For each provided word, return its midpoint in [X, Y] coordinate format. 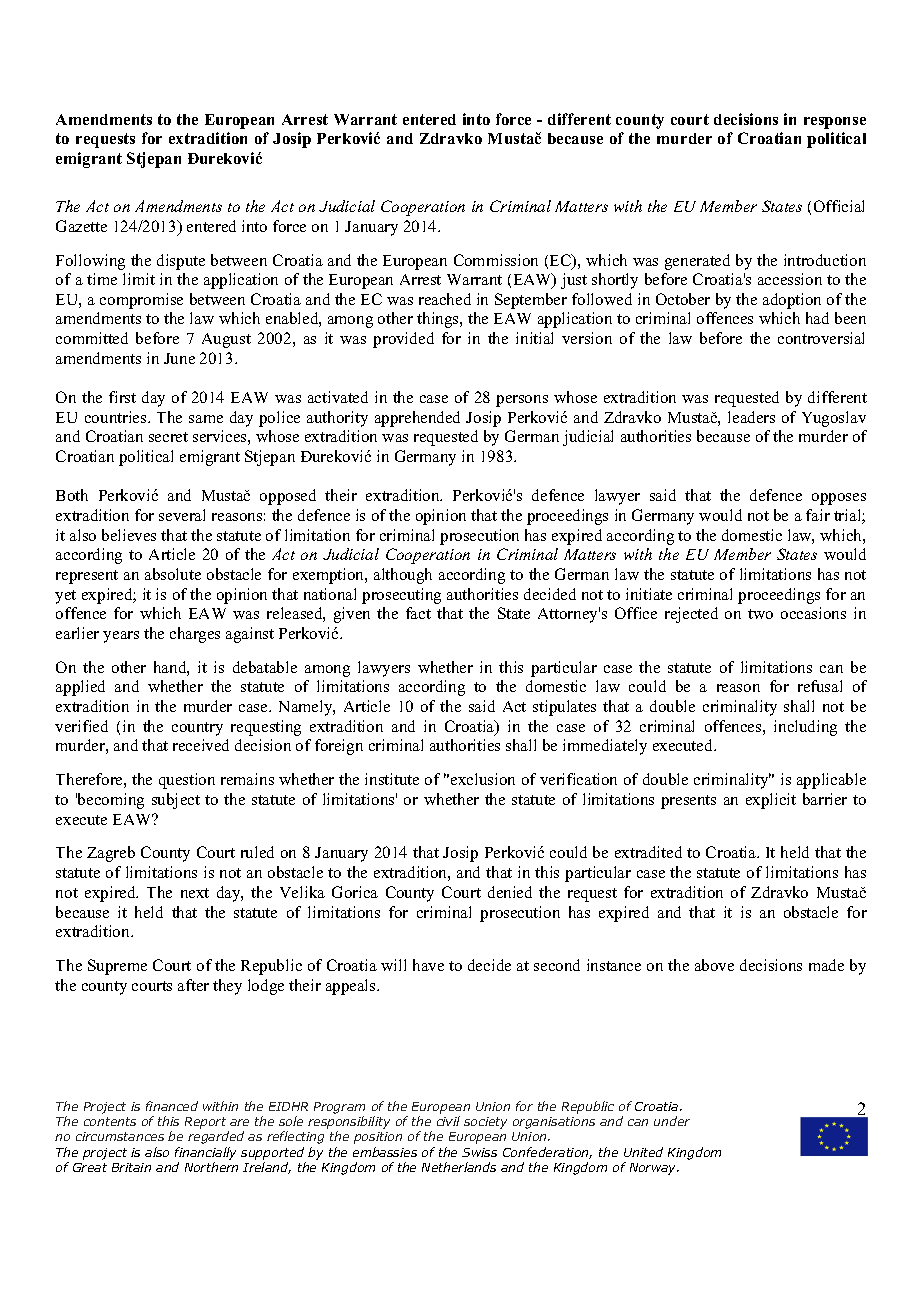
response [835, 123]
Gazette [81, 226]
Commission [496, 260]
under [672, 1121]
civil [448, 1121]
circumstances [120, 1136]
